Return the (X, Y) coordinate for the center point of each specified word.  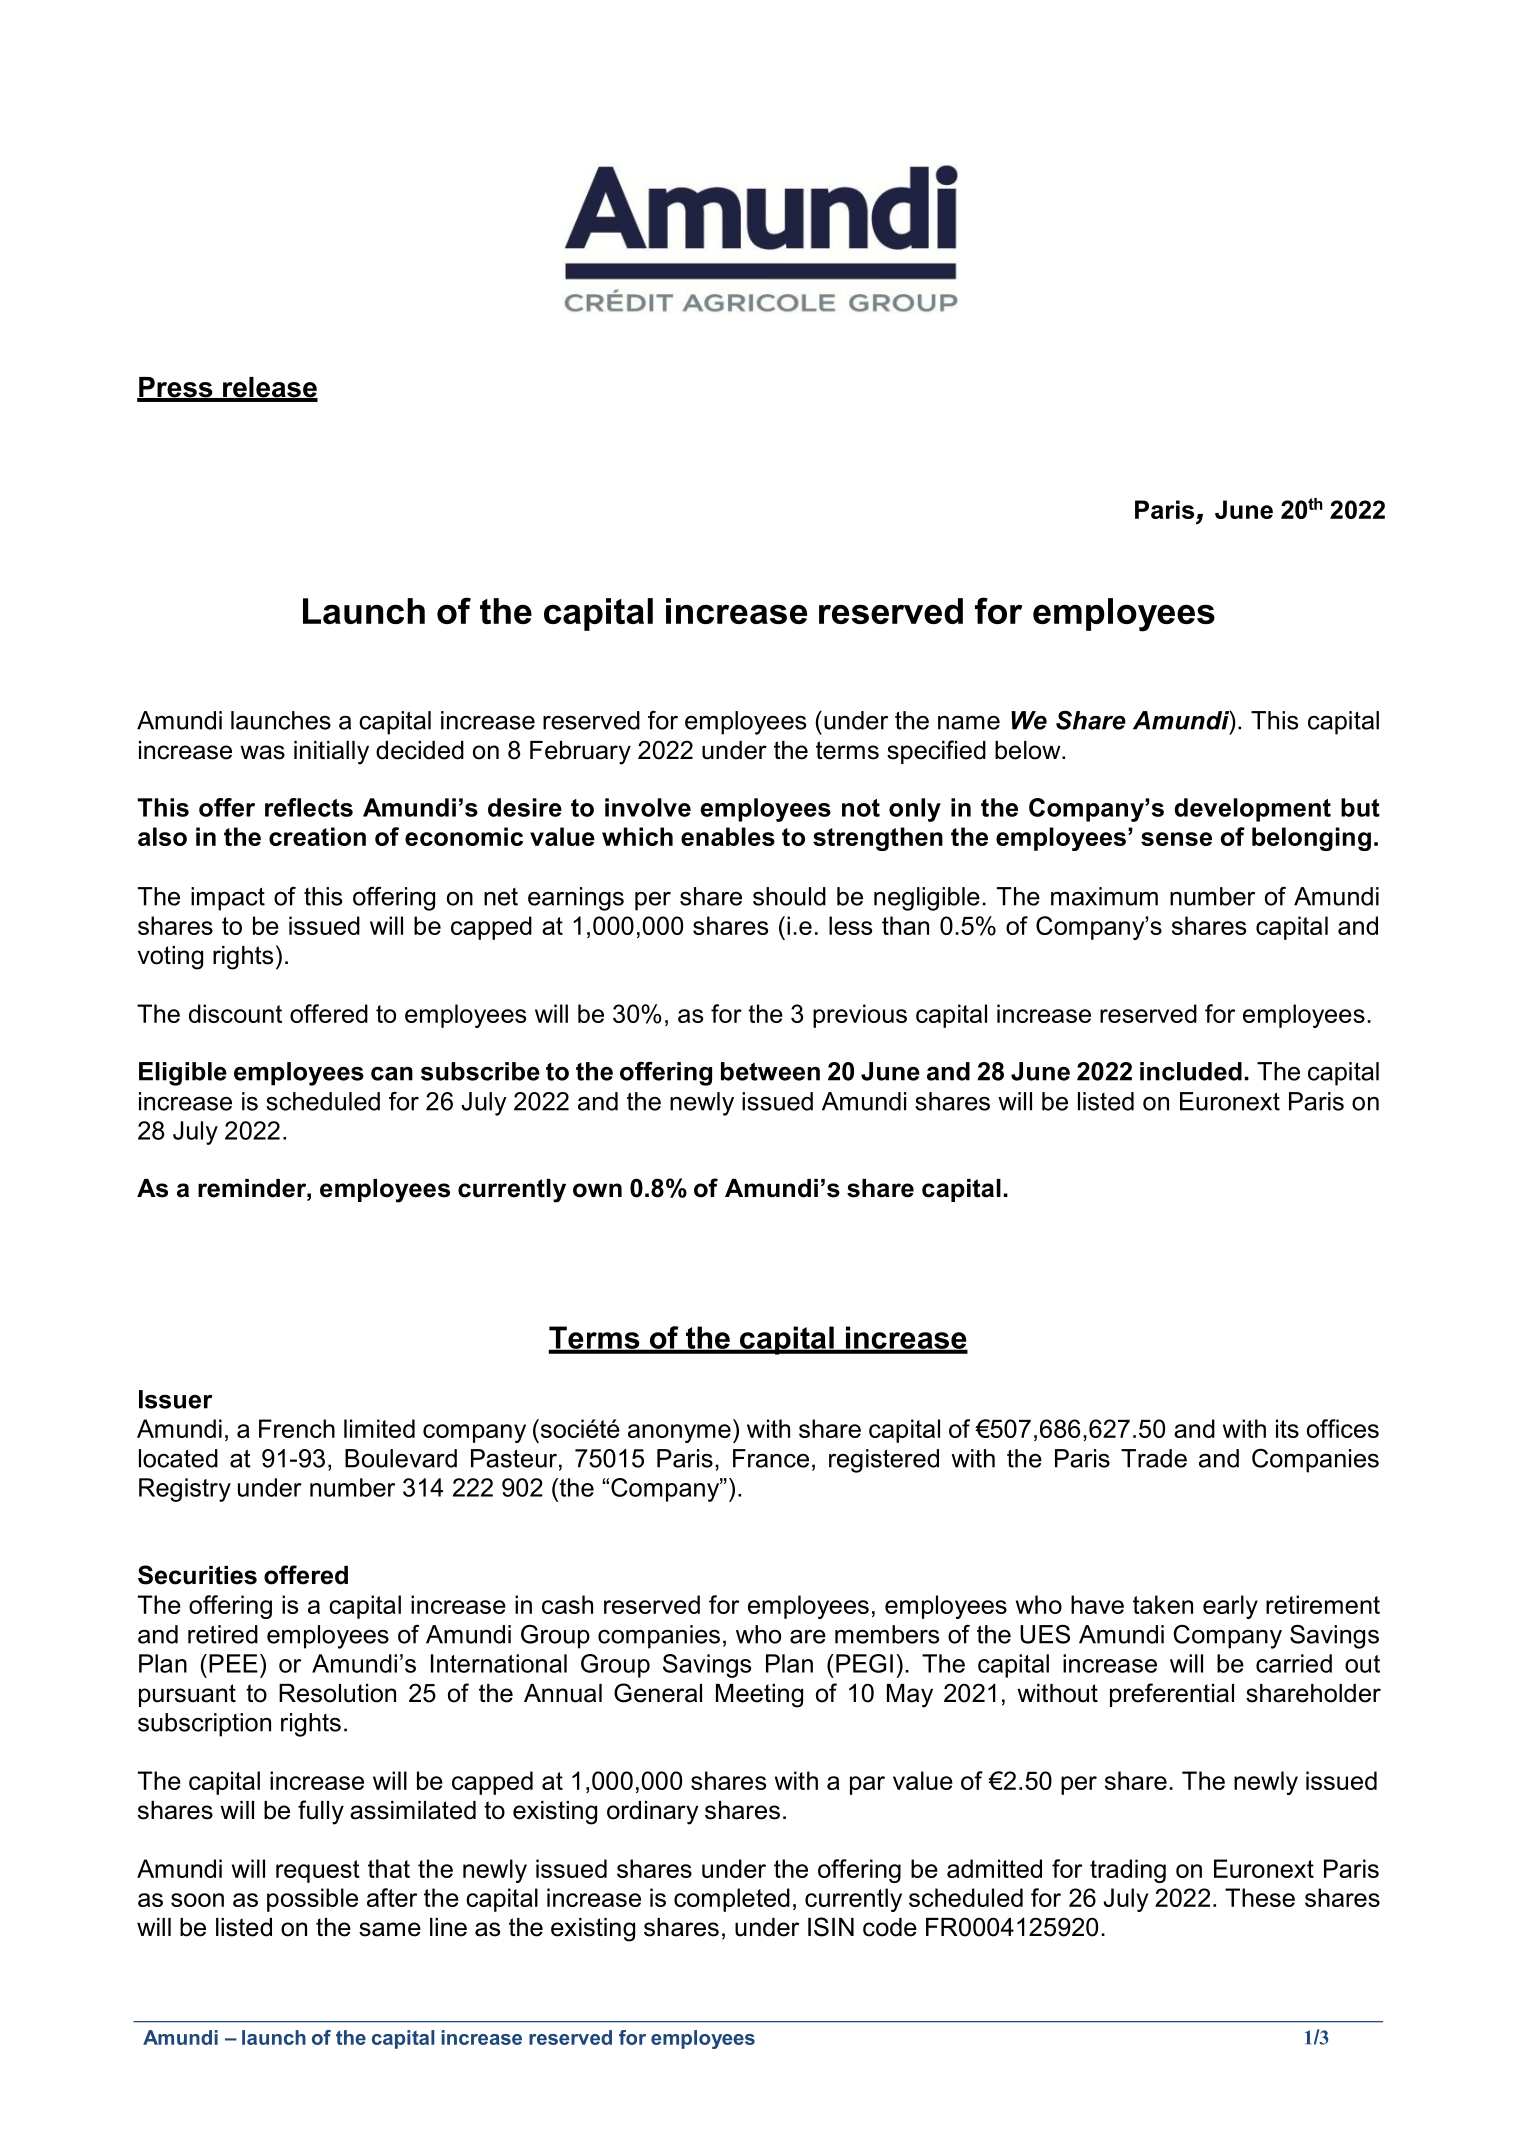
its (1287, 1428)
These (1260, 1897)
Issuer (176, 1399)
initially (331, 753)
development (1253, 810)
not (861, 808)
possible (312, 1900)
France (771, 1458)
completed (732, 1900)
